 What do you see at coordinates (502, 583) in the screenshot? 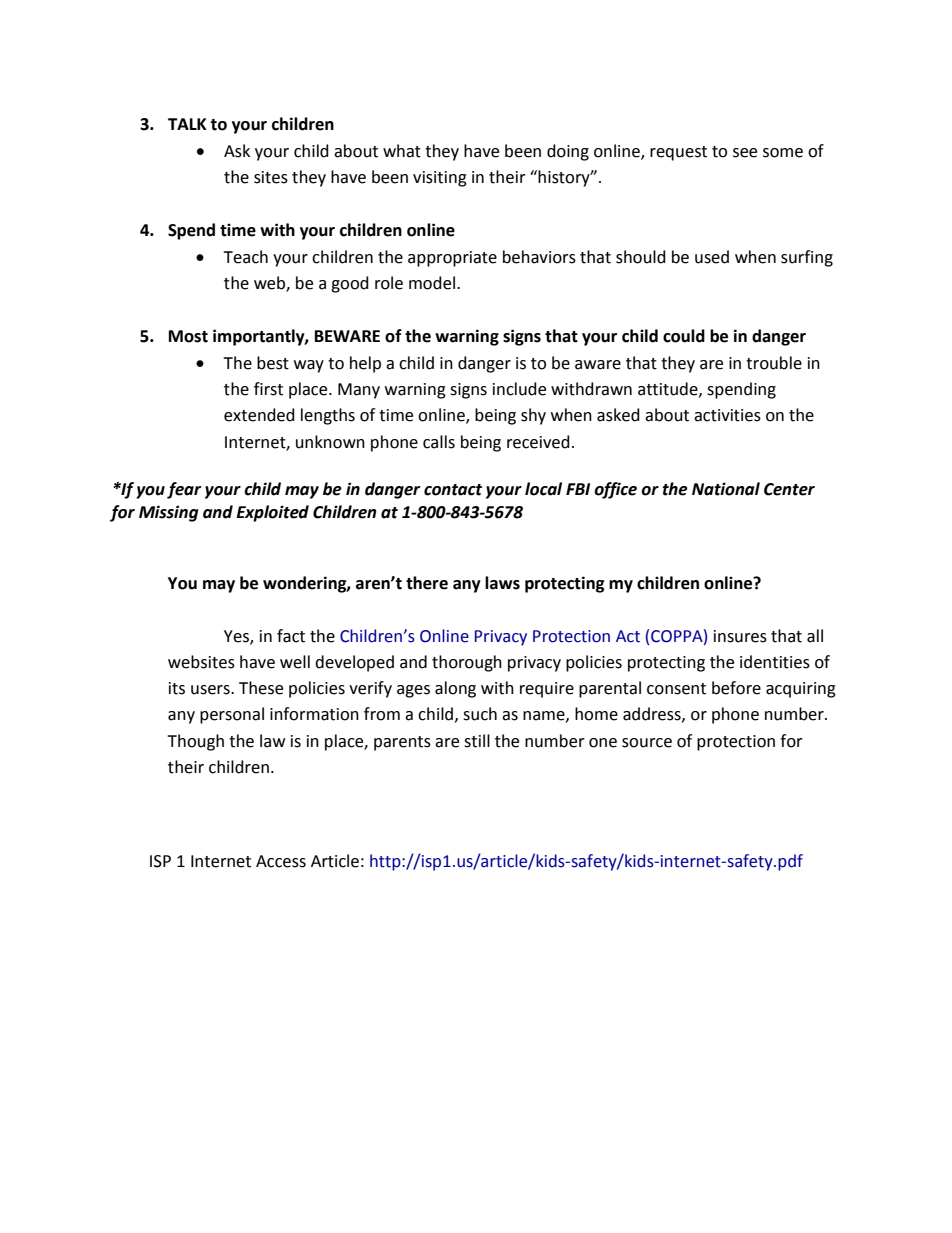
I see `laws` at bounding box center [502, 583].
